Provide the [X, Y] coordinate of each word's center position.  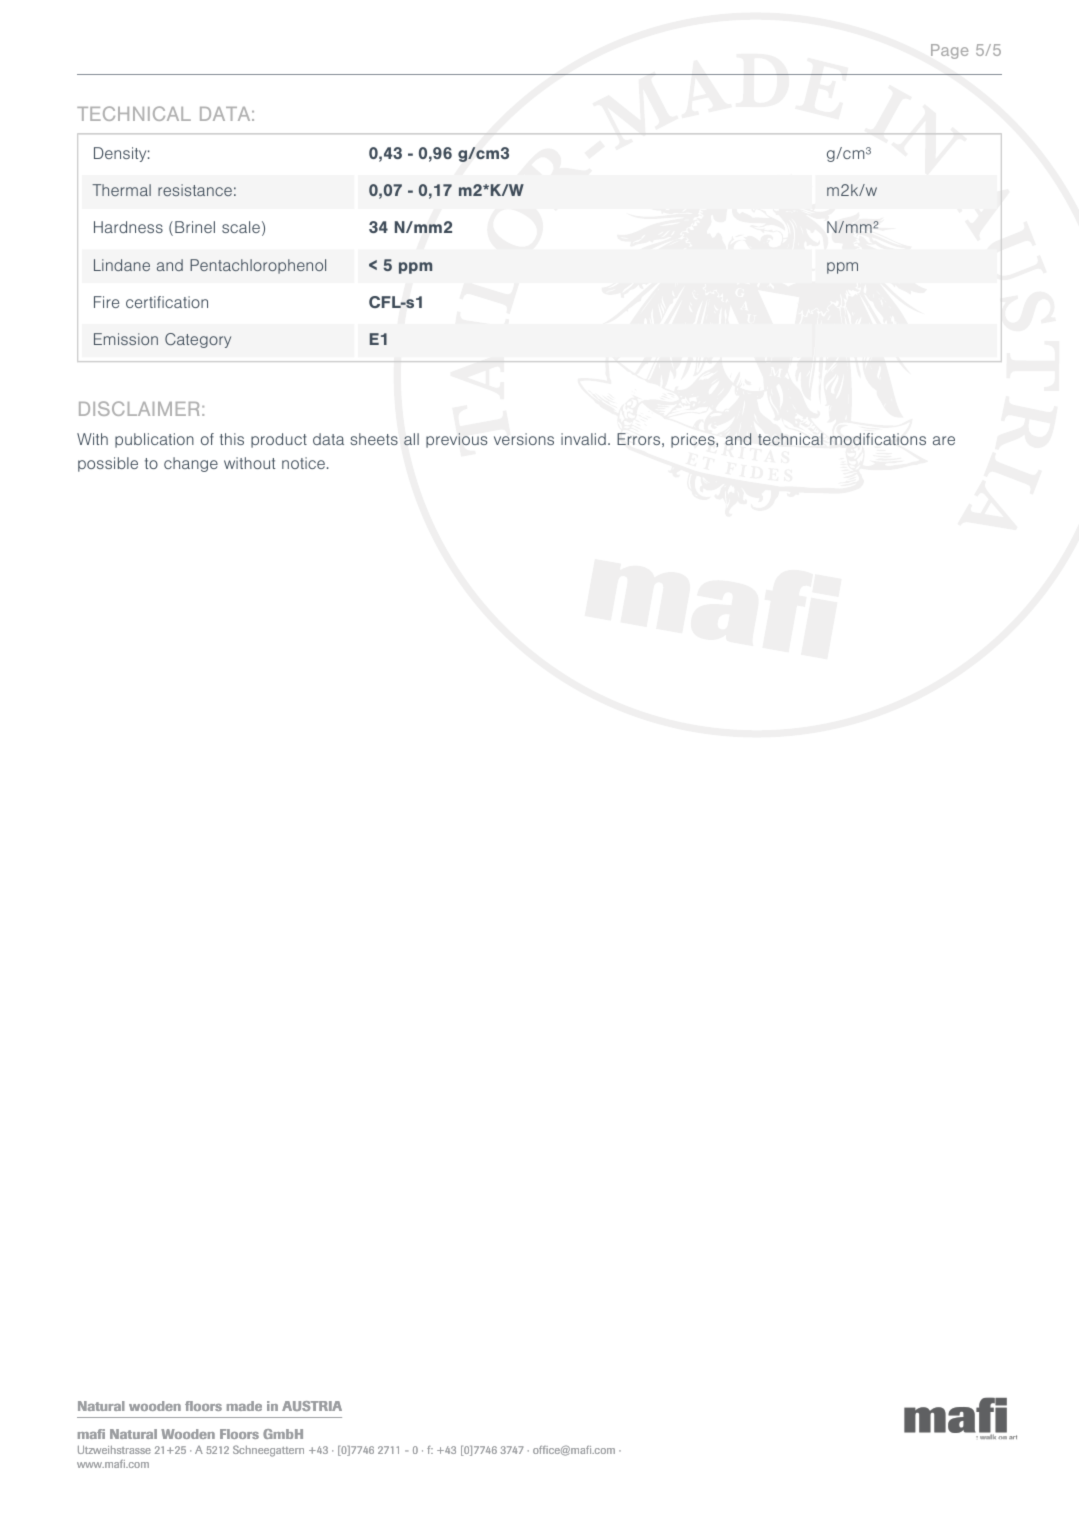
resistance [195, 190]
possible [108, 464]
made [244, 1406]
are [944, 440]
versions [524, 439]
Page [949, 51]
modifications [878, 439]
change [191, 464]
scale [241, 227]
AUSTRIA [312, 1406]
